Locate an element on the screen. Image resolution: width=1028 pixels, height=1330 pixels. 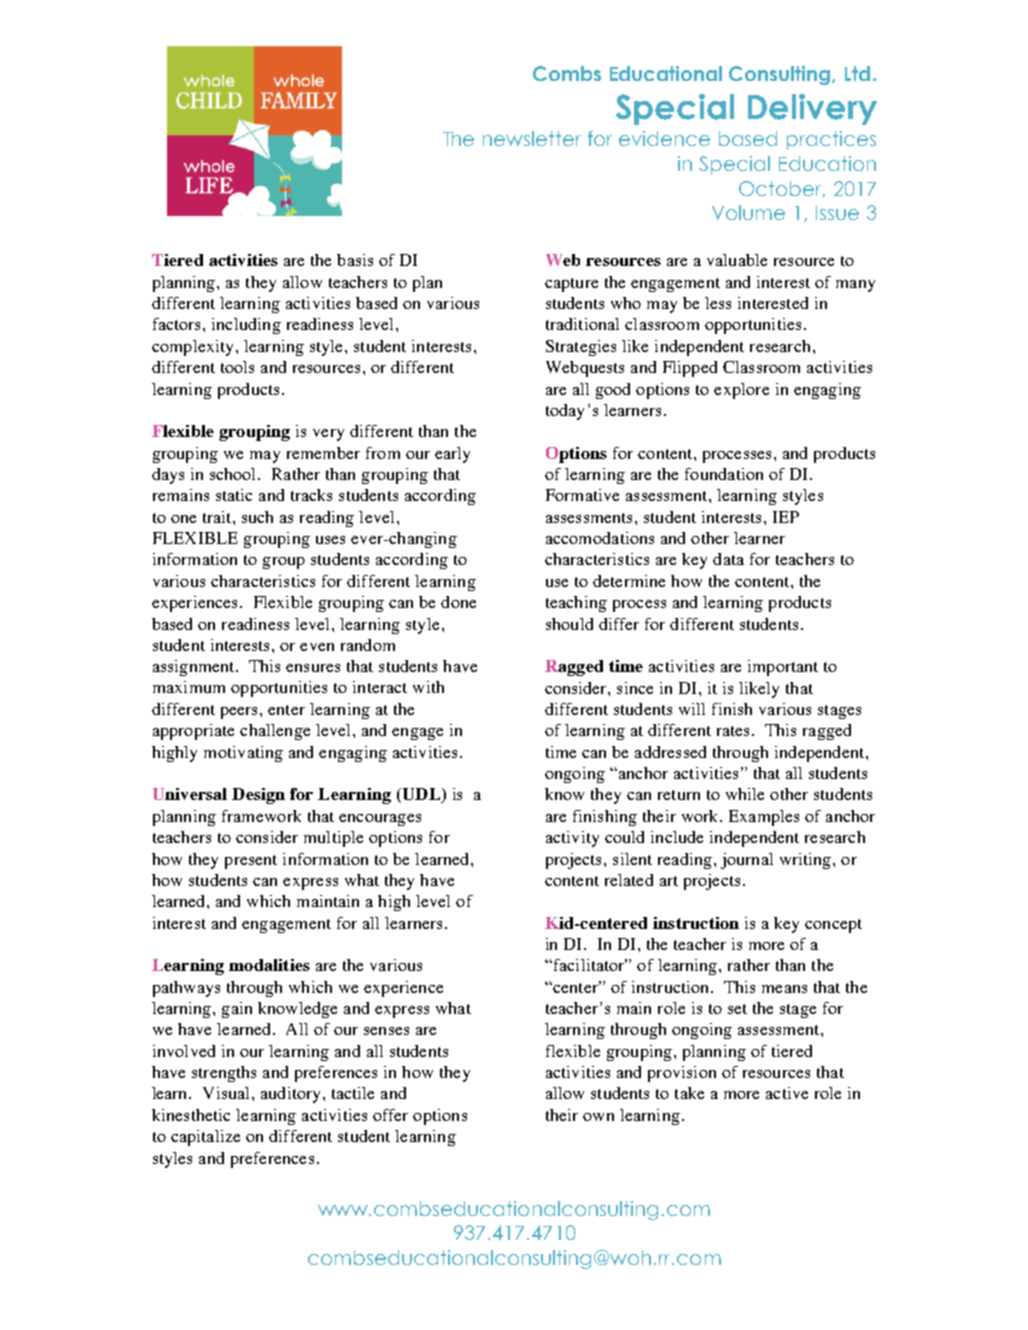
practices is located at coordinates (831, 140).
